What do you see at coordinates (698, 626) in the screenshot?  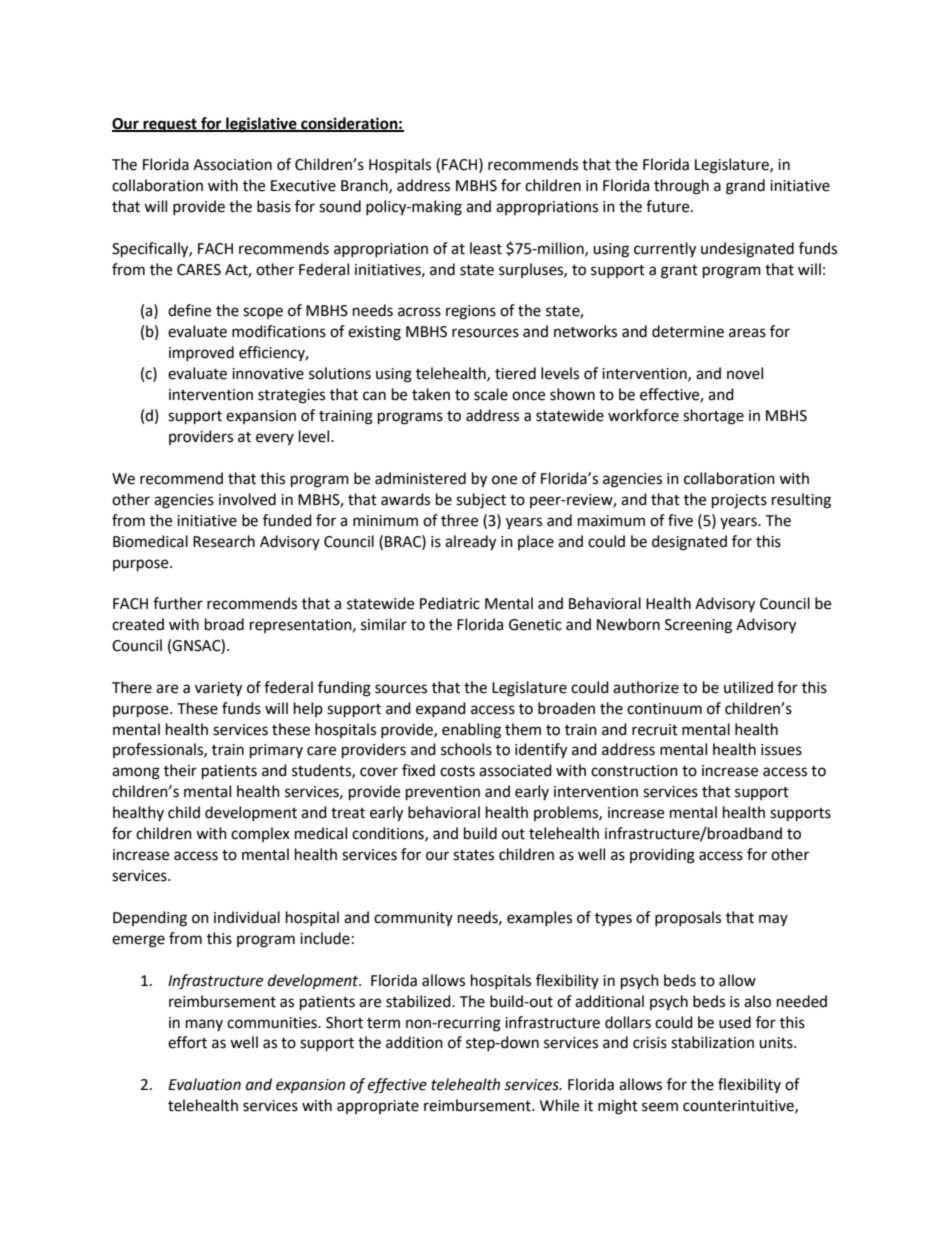 I see `Screening` at bounding box center [698, 626].
